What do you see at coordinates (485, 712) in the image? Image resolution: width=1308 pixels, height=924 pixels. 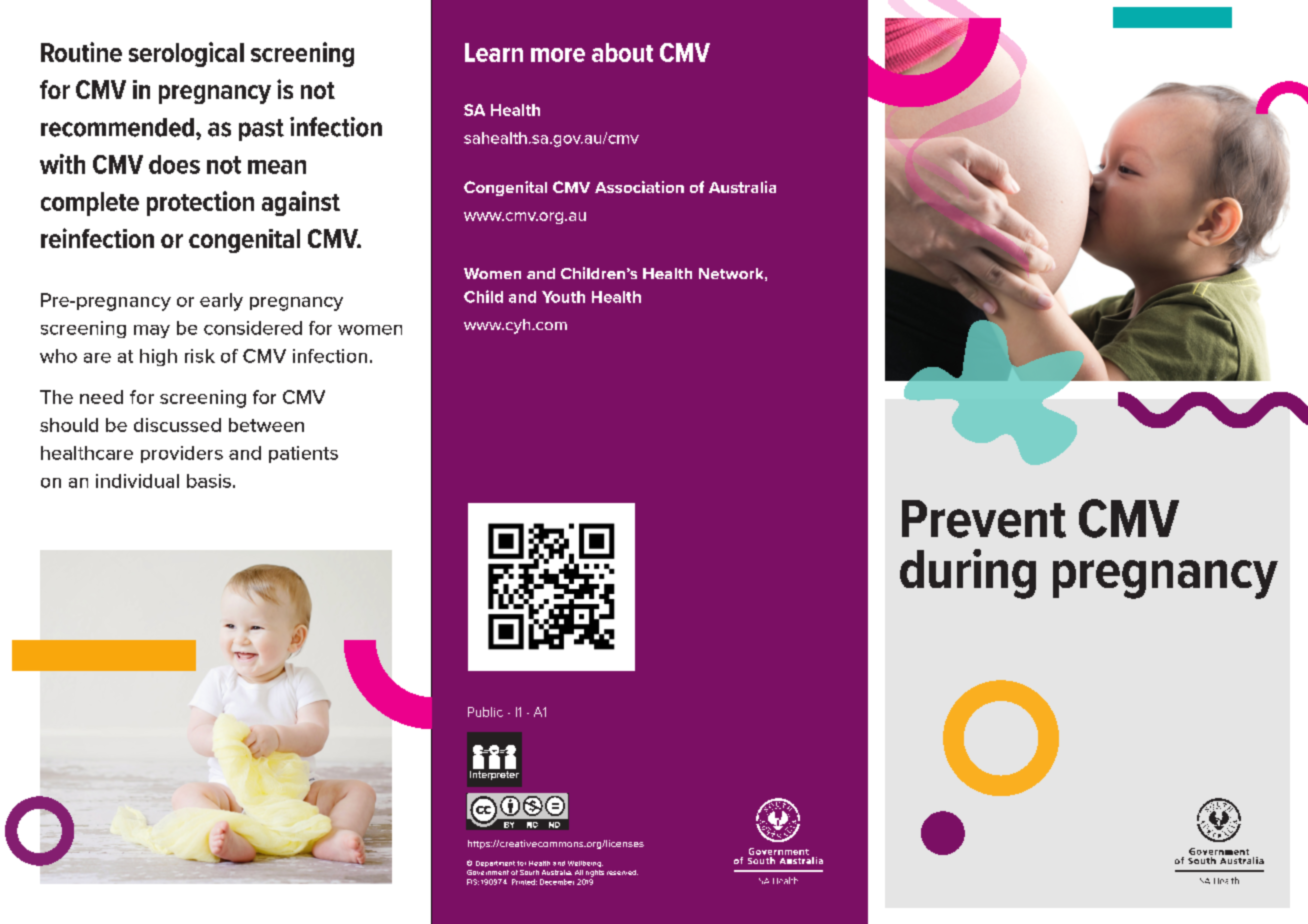 I see `Public` at bounding box center [485, 712].
